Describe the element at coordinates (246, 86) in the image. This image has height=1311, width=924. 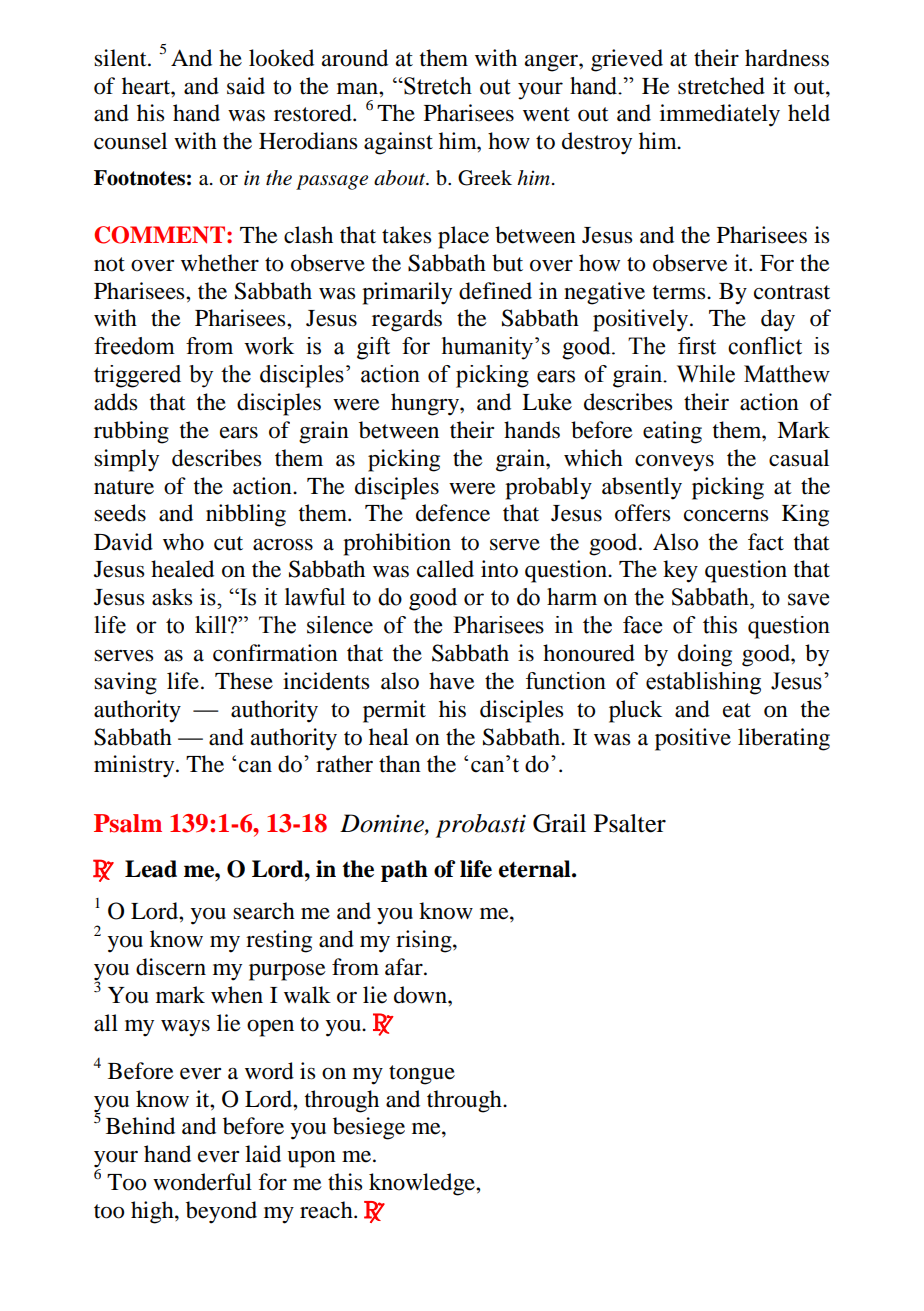
I see `said` at that location.
